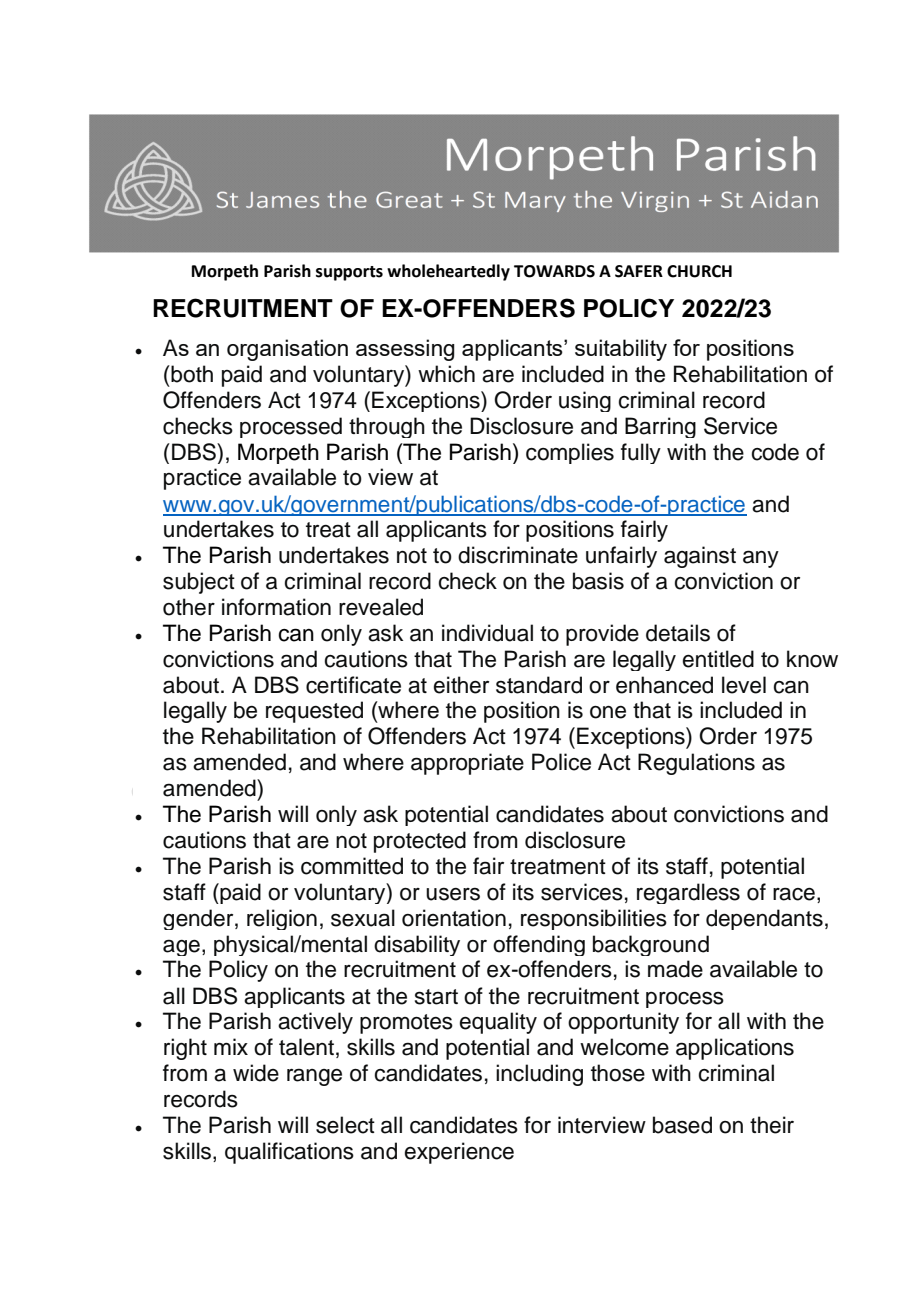 This document has height=1307, width=924. What do you see at coordinates (461, 685) in the document?
I see `either` at bounding box center [461, 685].
